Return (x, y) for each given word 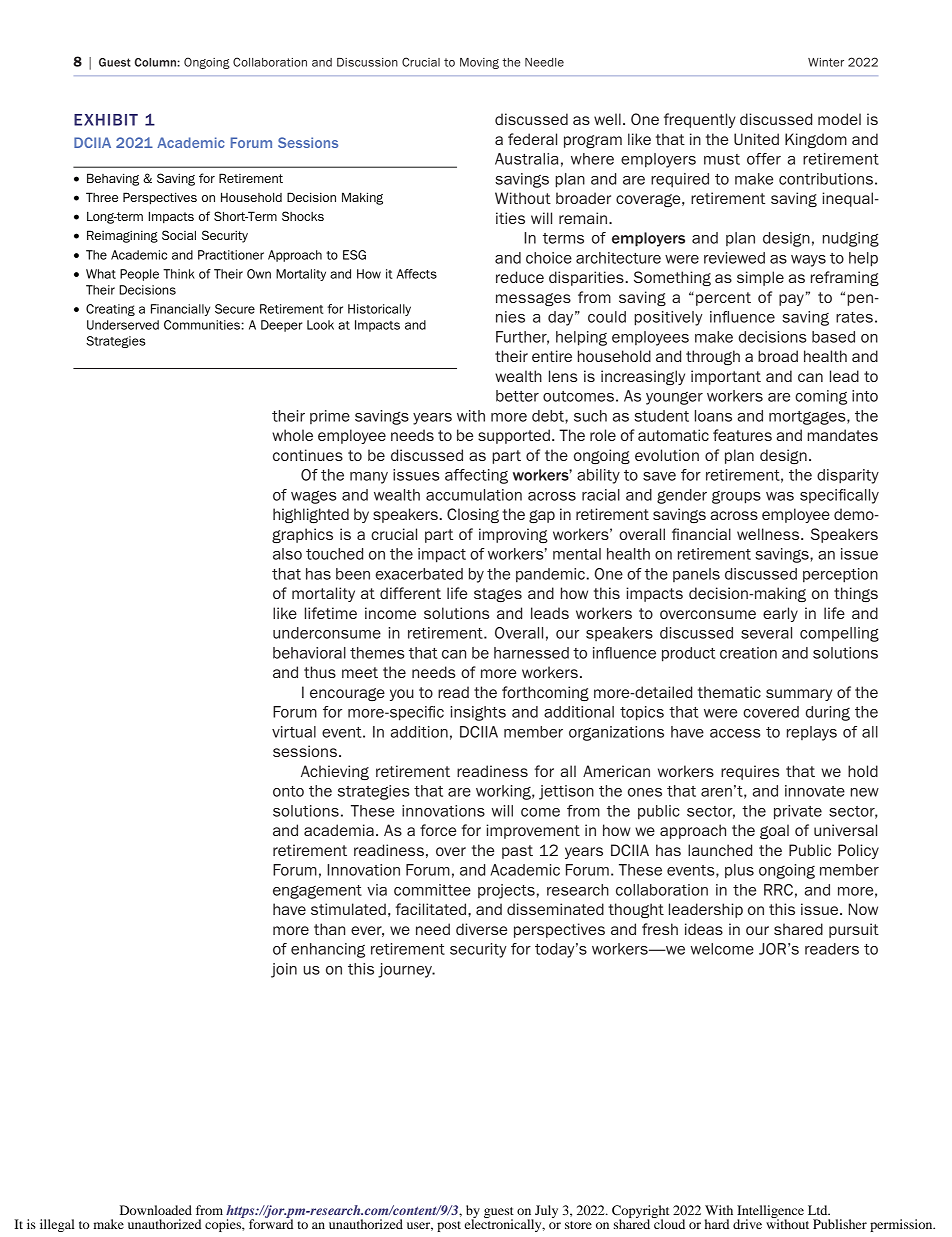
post (449, 1226)
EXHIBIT (106, 120)
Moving (479, 63)
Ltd (819, 1210)
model (839, 119)
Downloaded (156, 1210)
